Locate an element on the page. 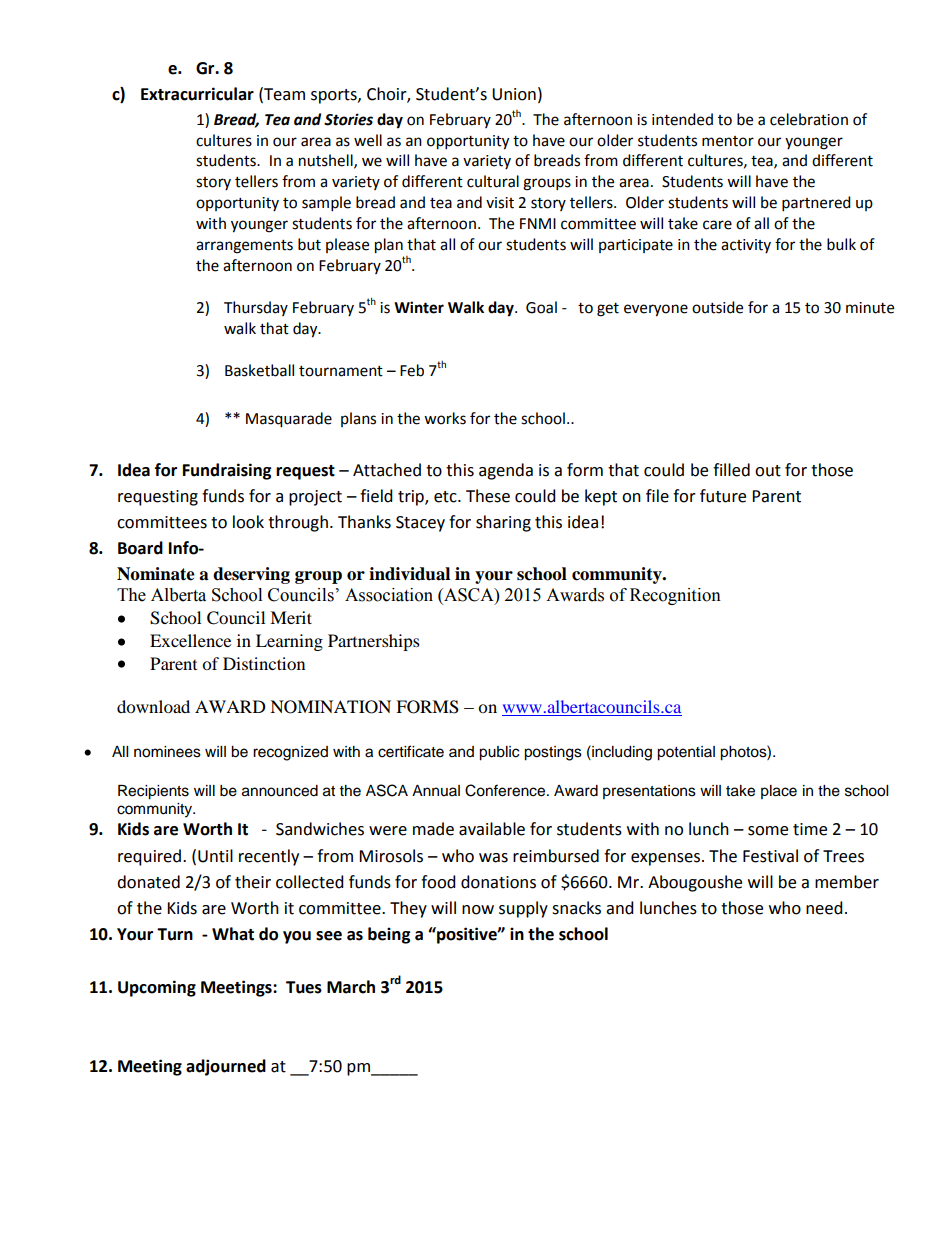 The height and width of the page is (1233, 952). celebration is located at coordinates (809, 119).
